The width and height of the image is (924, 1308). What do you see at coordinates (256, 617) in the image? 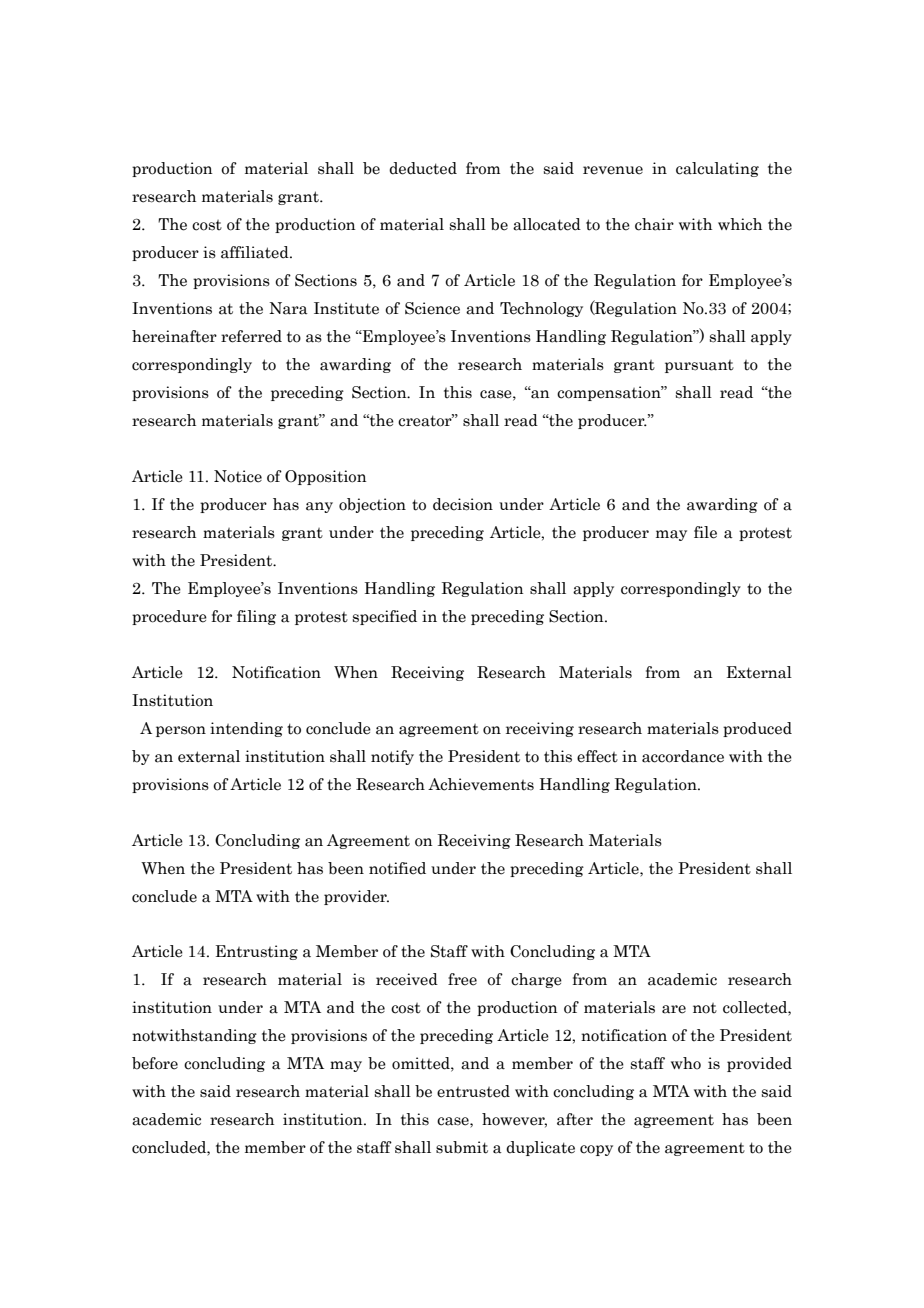
I see `filing` at bounding box center [256, 617].
